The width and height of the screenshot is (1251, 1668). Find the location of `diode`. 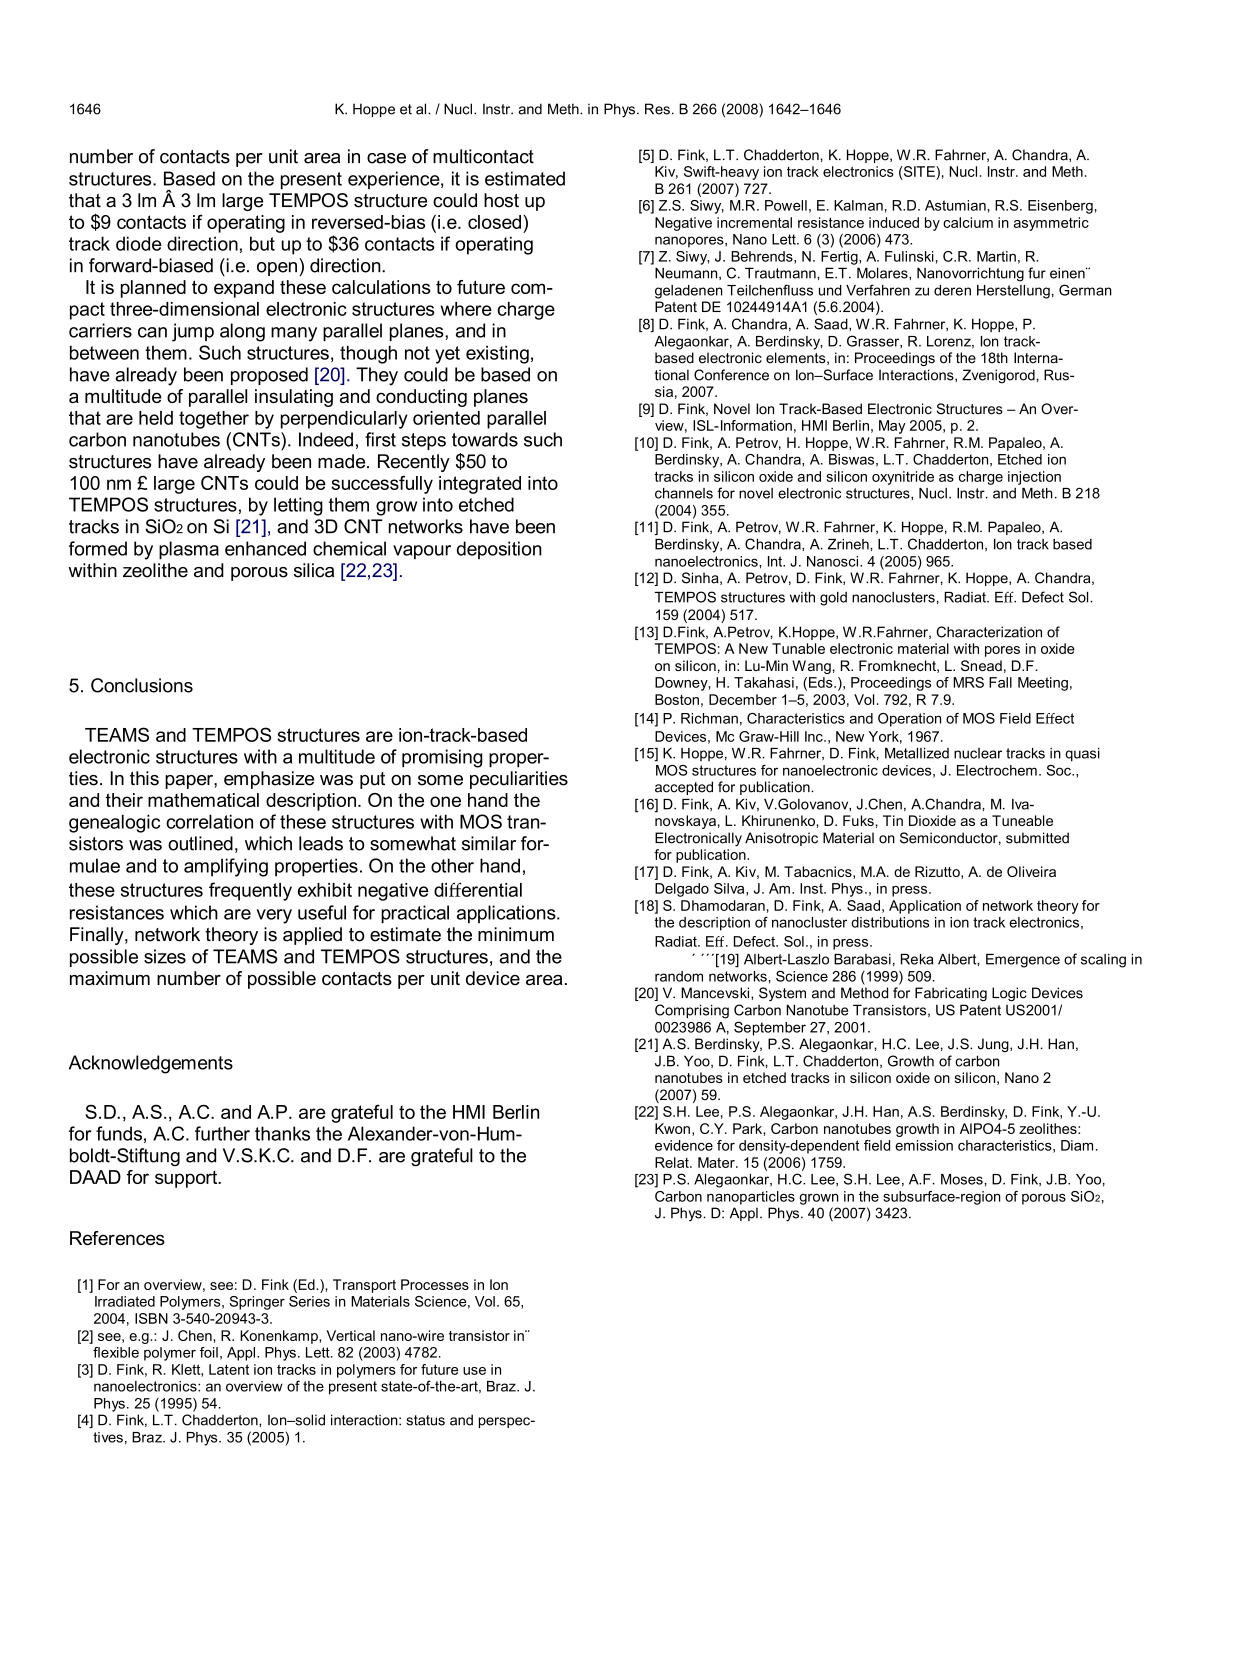

diode is located at coordinates (139, 243).
